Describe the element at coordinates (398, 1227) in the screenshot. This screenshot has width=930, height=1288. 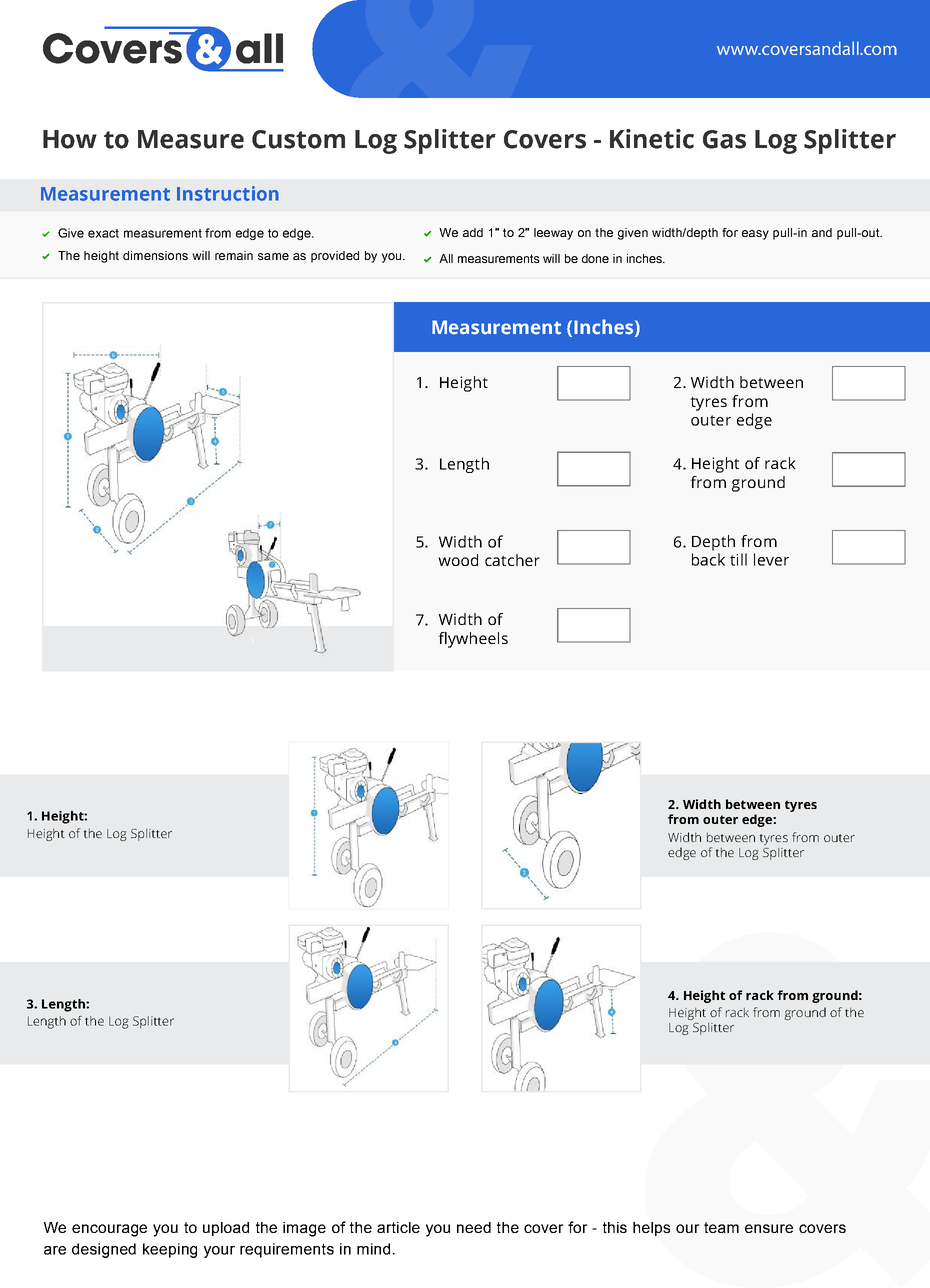
I see `article` at that location.
